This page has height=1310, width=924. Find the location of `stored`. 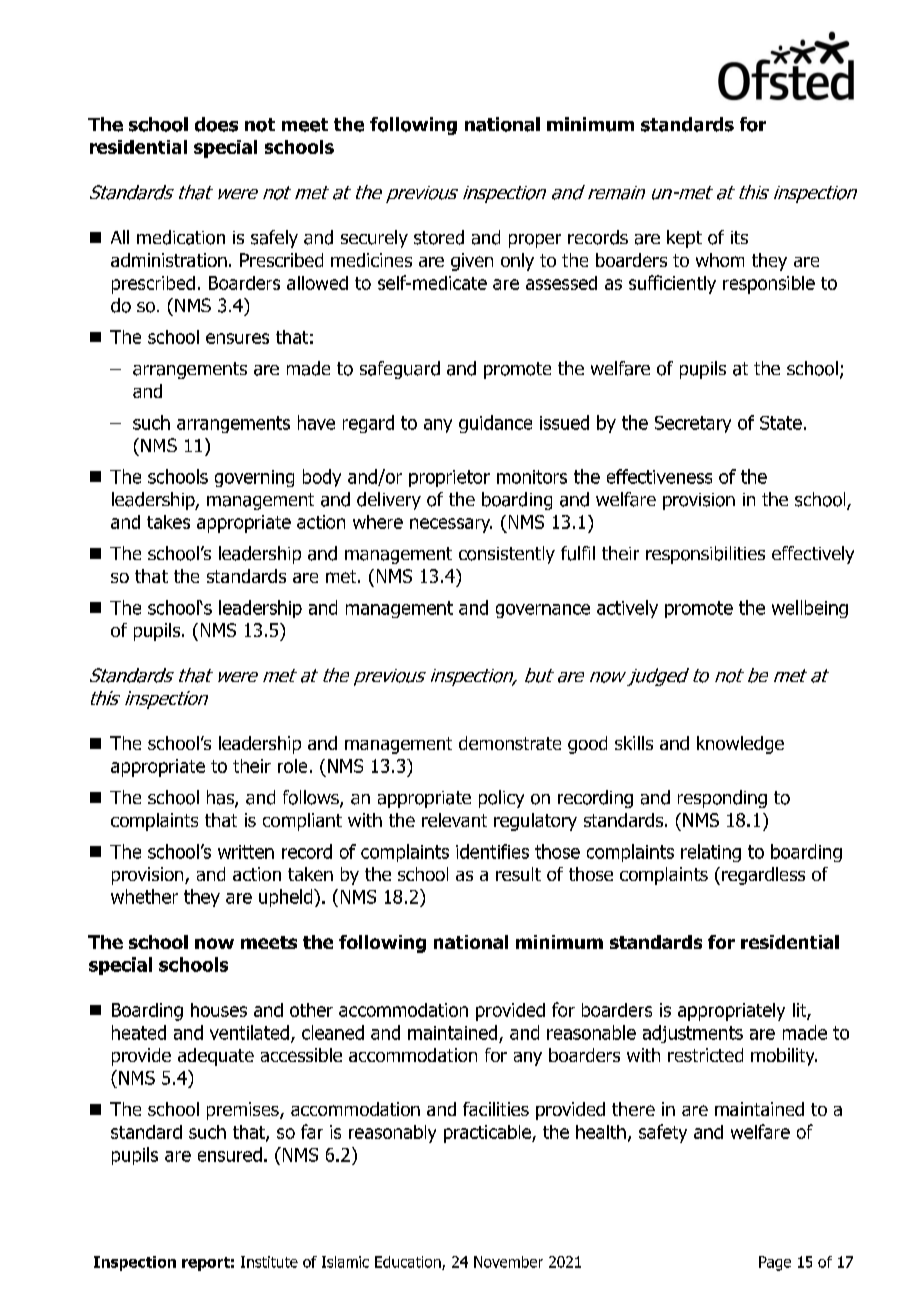

stored is located at coordinates (439, 237).
